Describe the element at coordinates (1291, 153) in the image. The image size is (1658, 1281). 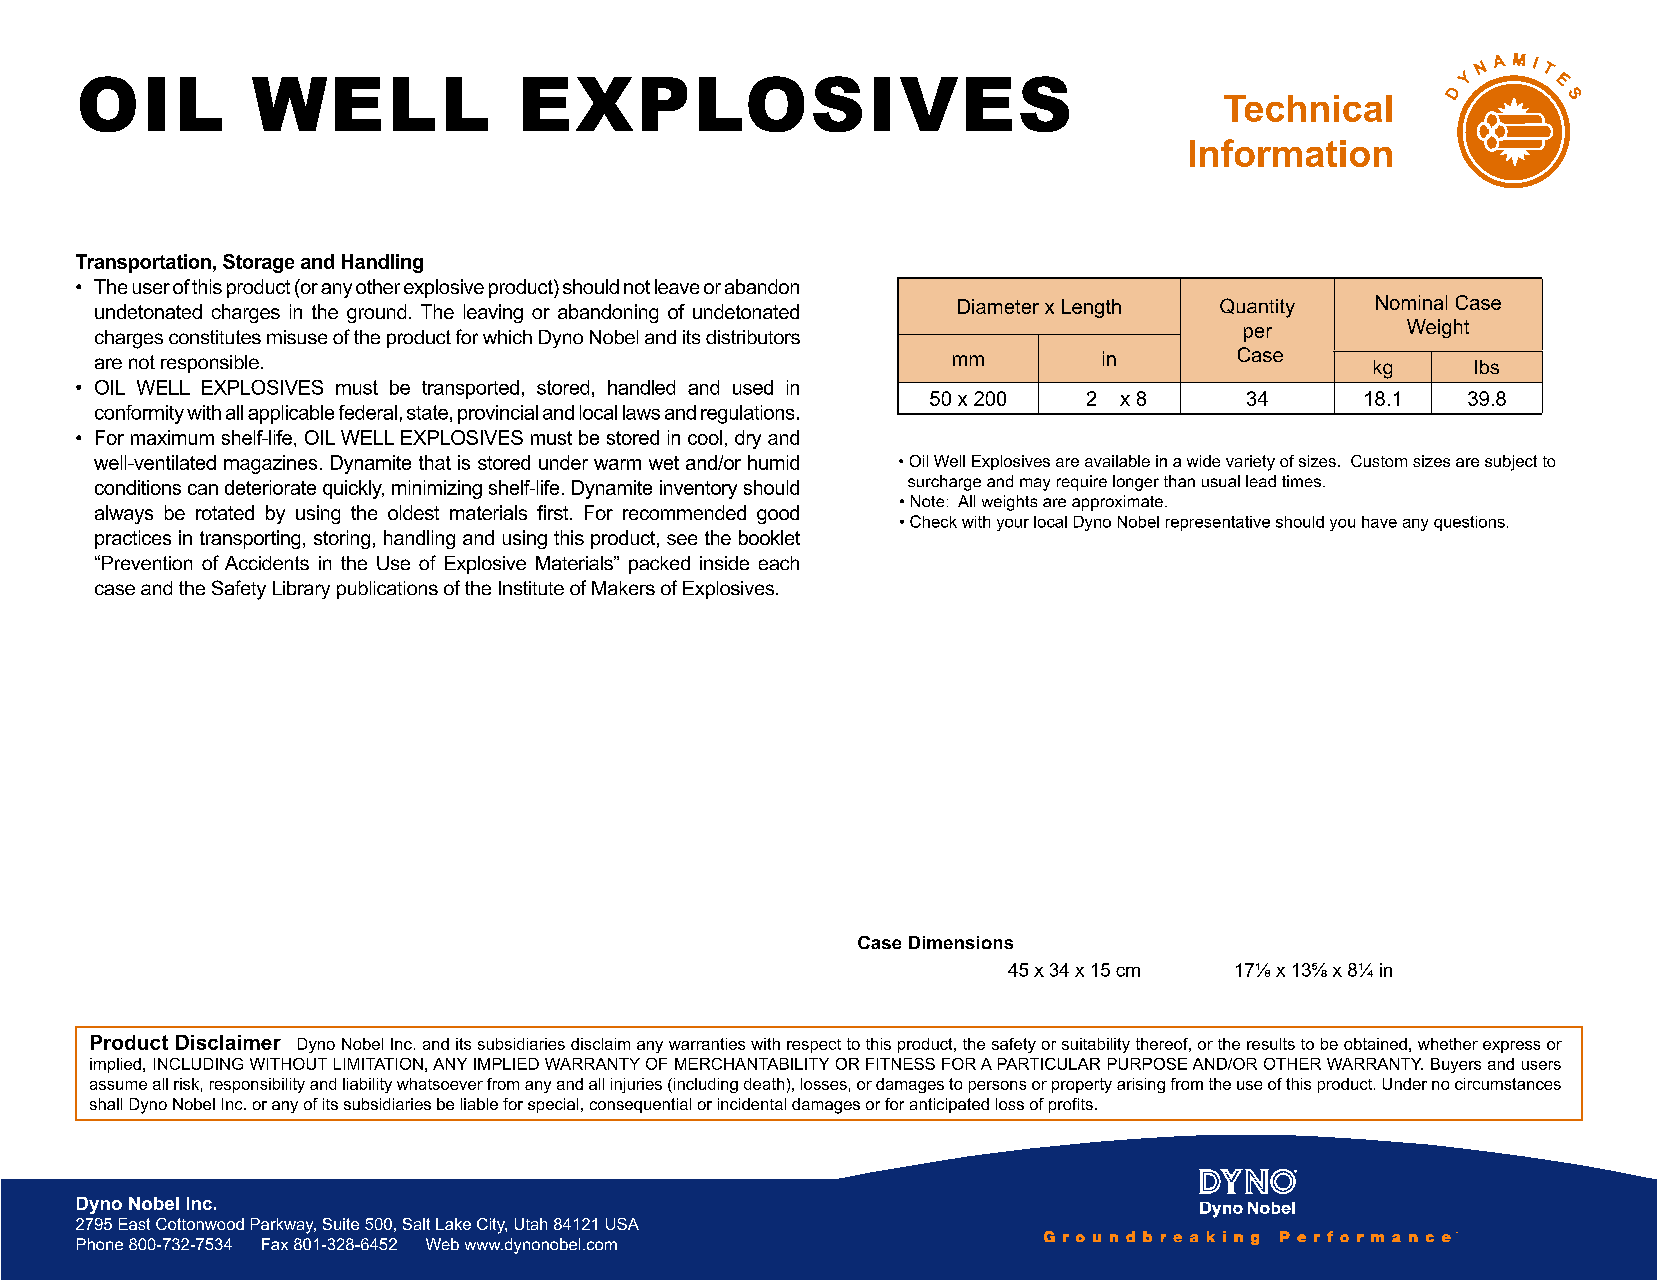
I see `Information` at that location.
